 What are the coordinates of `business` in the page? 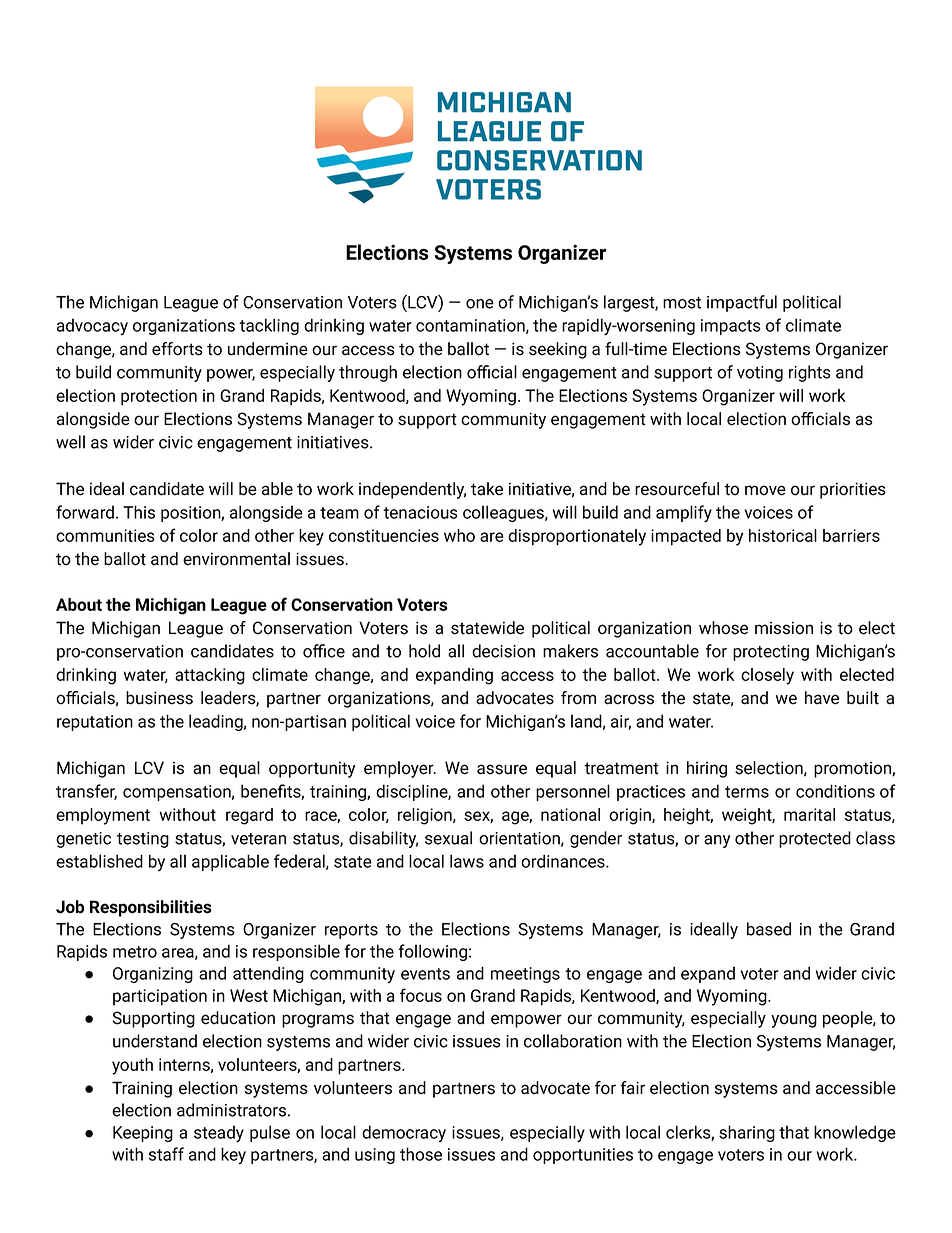 It's located at (159, 698).
